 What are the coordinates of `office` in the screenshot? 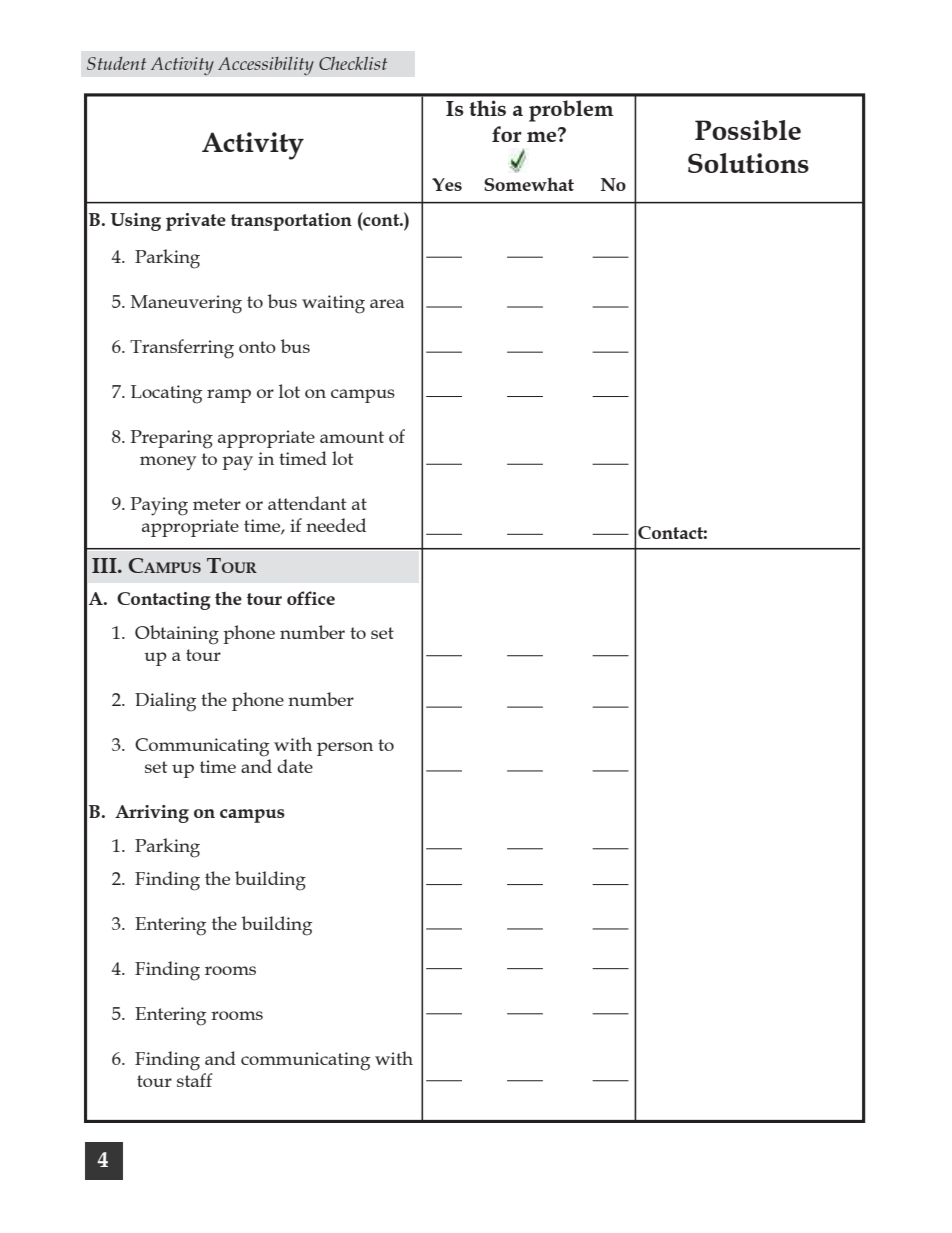 It's located at (311, 598).
